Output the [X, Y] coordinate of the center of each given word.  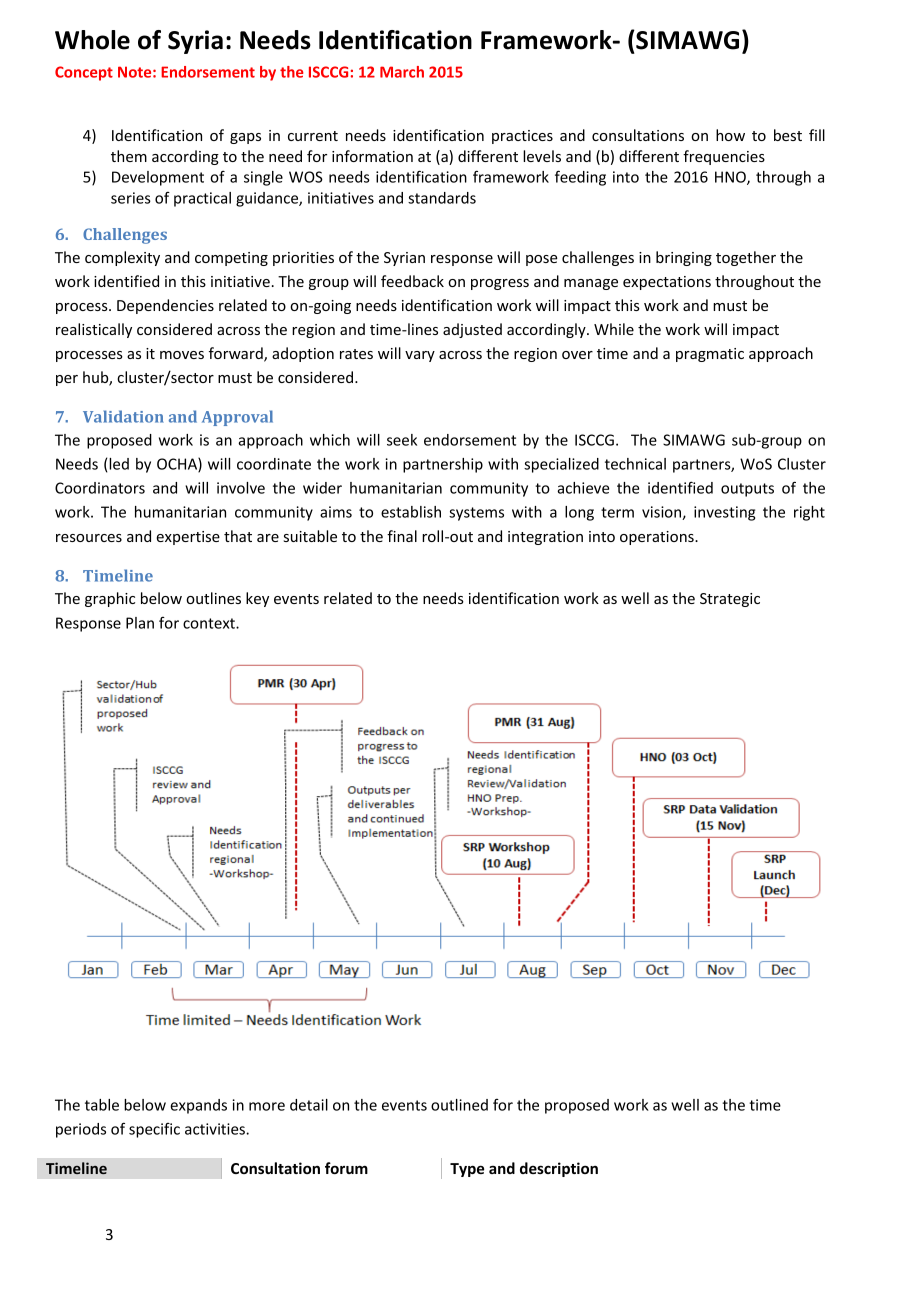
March [402, 72]
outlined [459, 1105]
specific [154, 1130]
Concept [84, 73]
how [730, 135]
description [559, 1169]
